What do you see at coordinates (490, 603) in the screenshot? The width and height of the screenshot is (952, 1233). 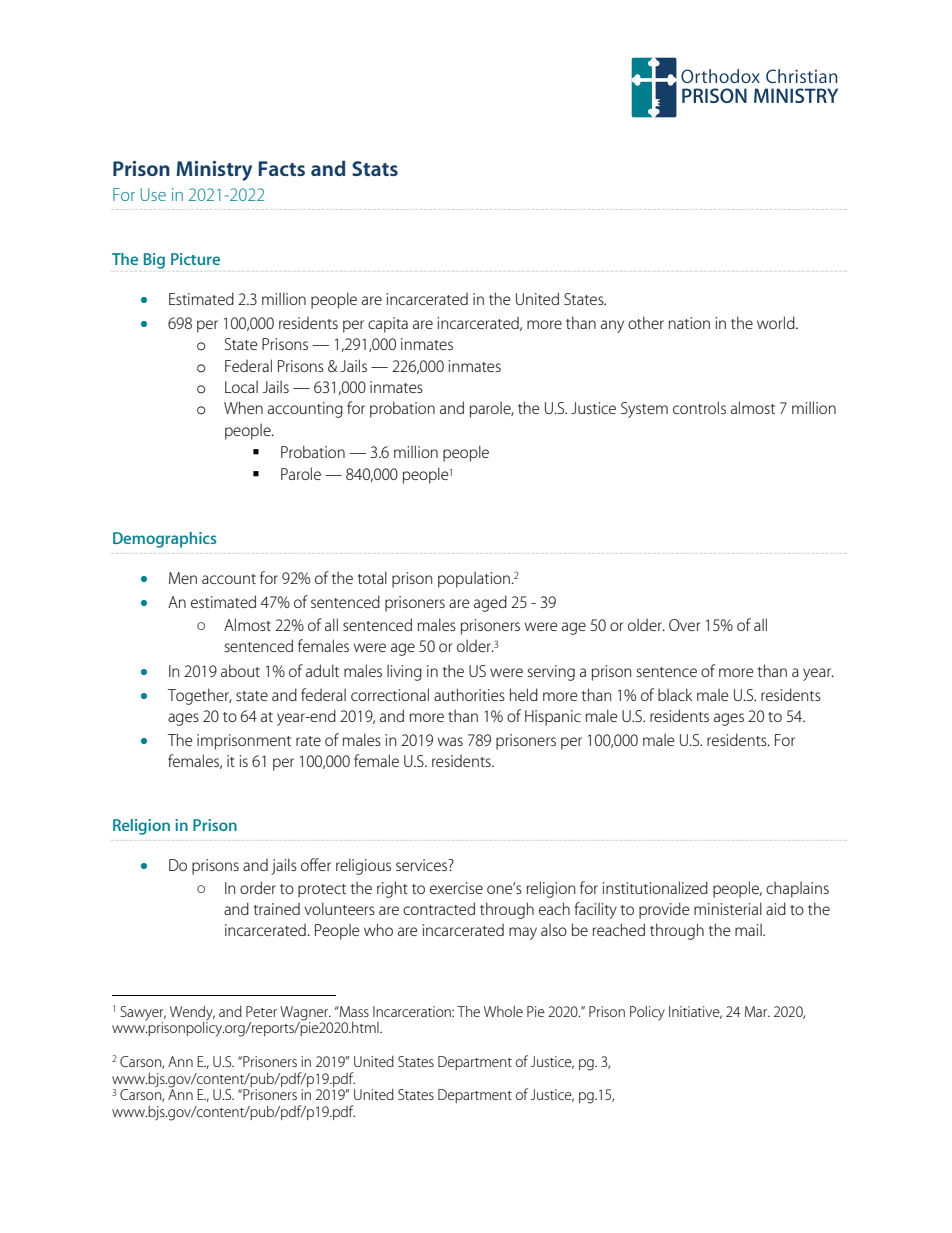 I see `aged` at bounding box center [490, 603].
